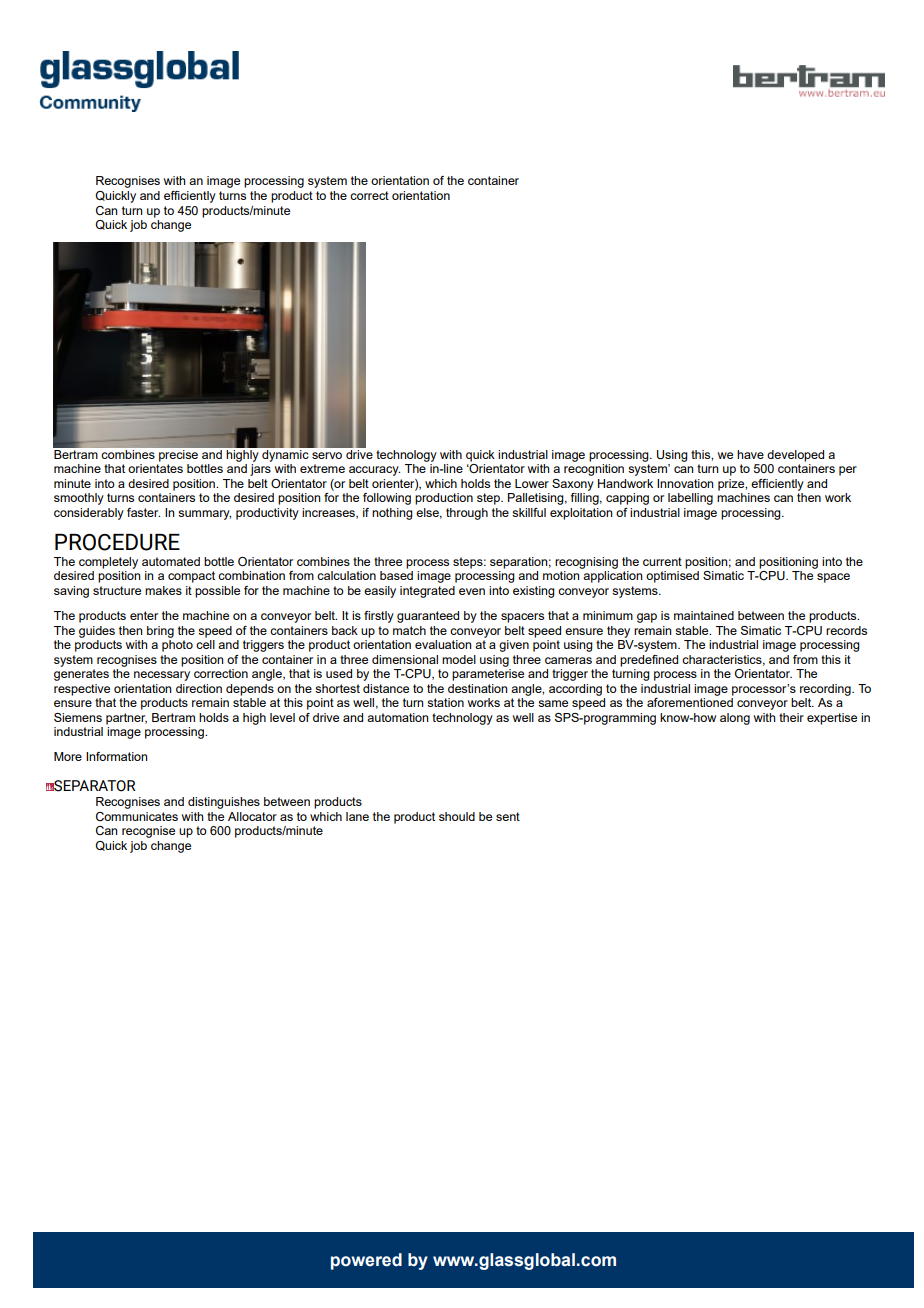 This document has height=1308, width=924. I want to click on lane, so click(357, 816).
